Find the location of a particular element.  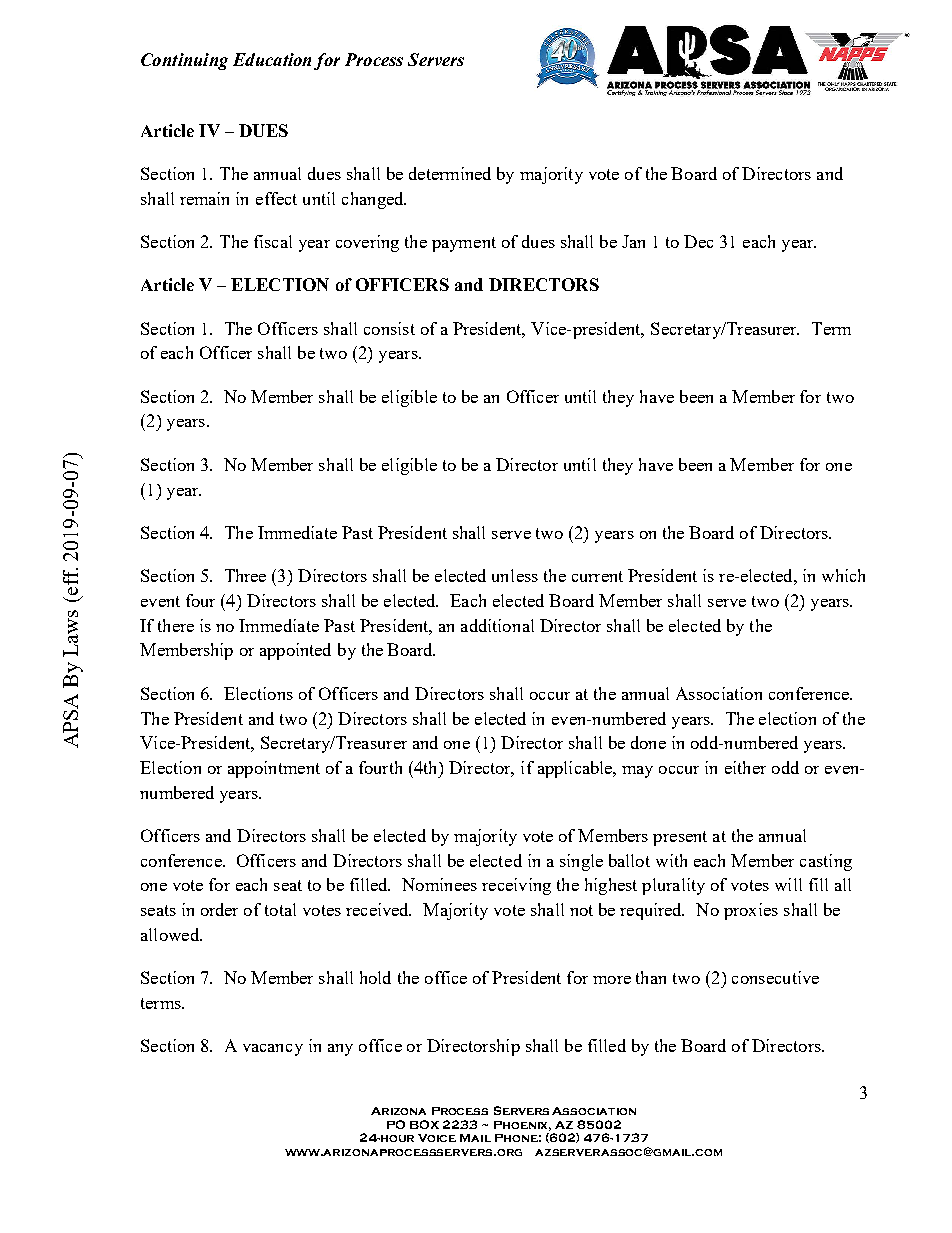

unless is located at coordinates (515, 575).
